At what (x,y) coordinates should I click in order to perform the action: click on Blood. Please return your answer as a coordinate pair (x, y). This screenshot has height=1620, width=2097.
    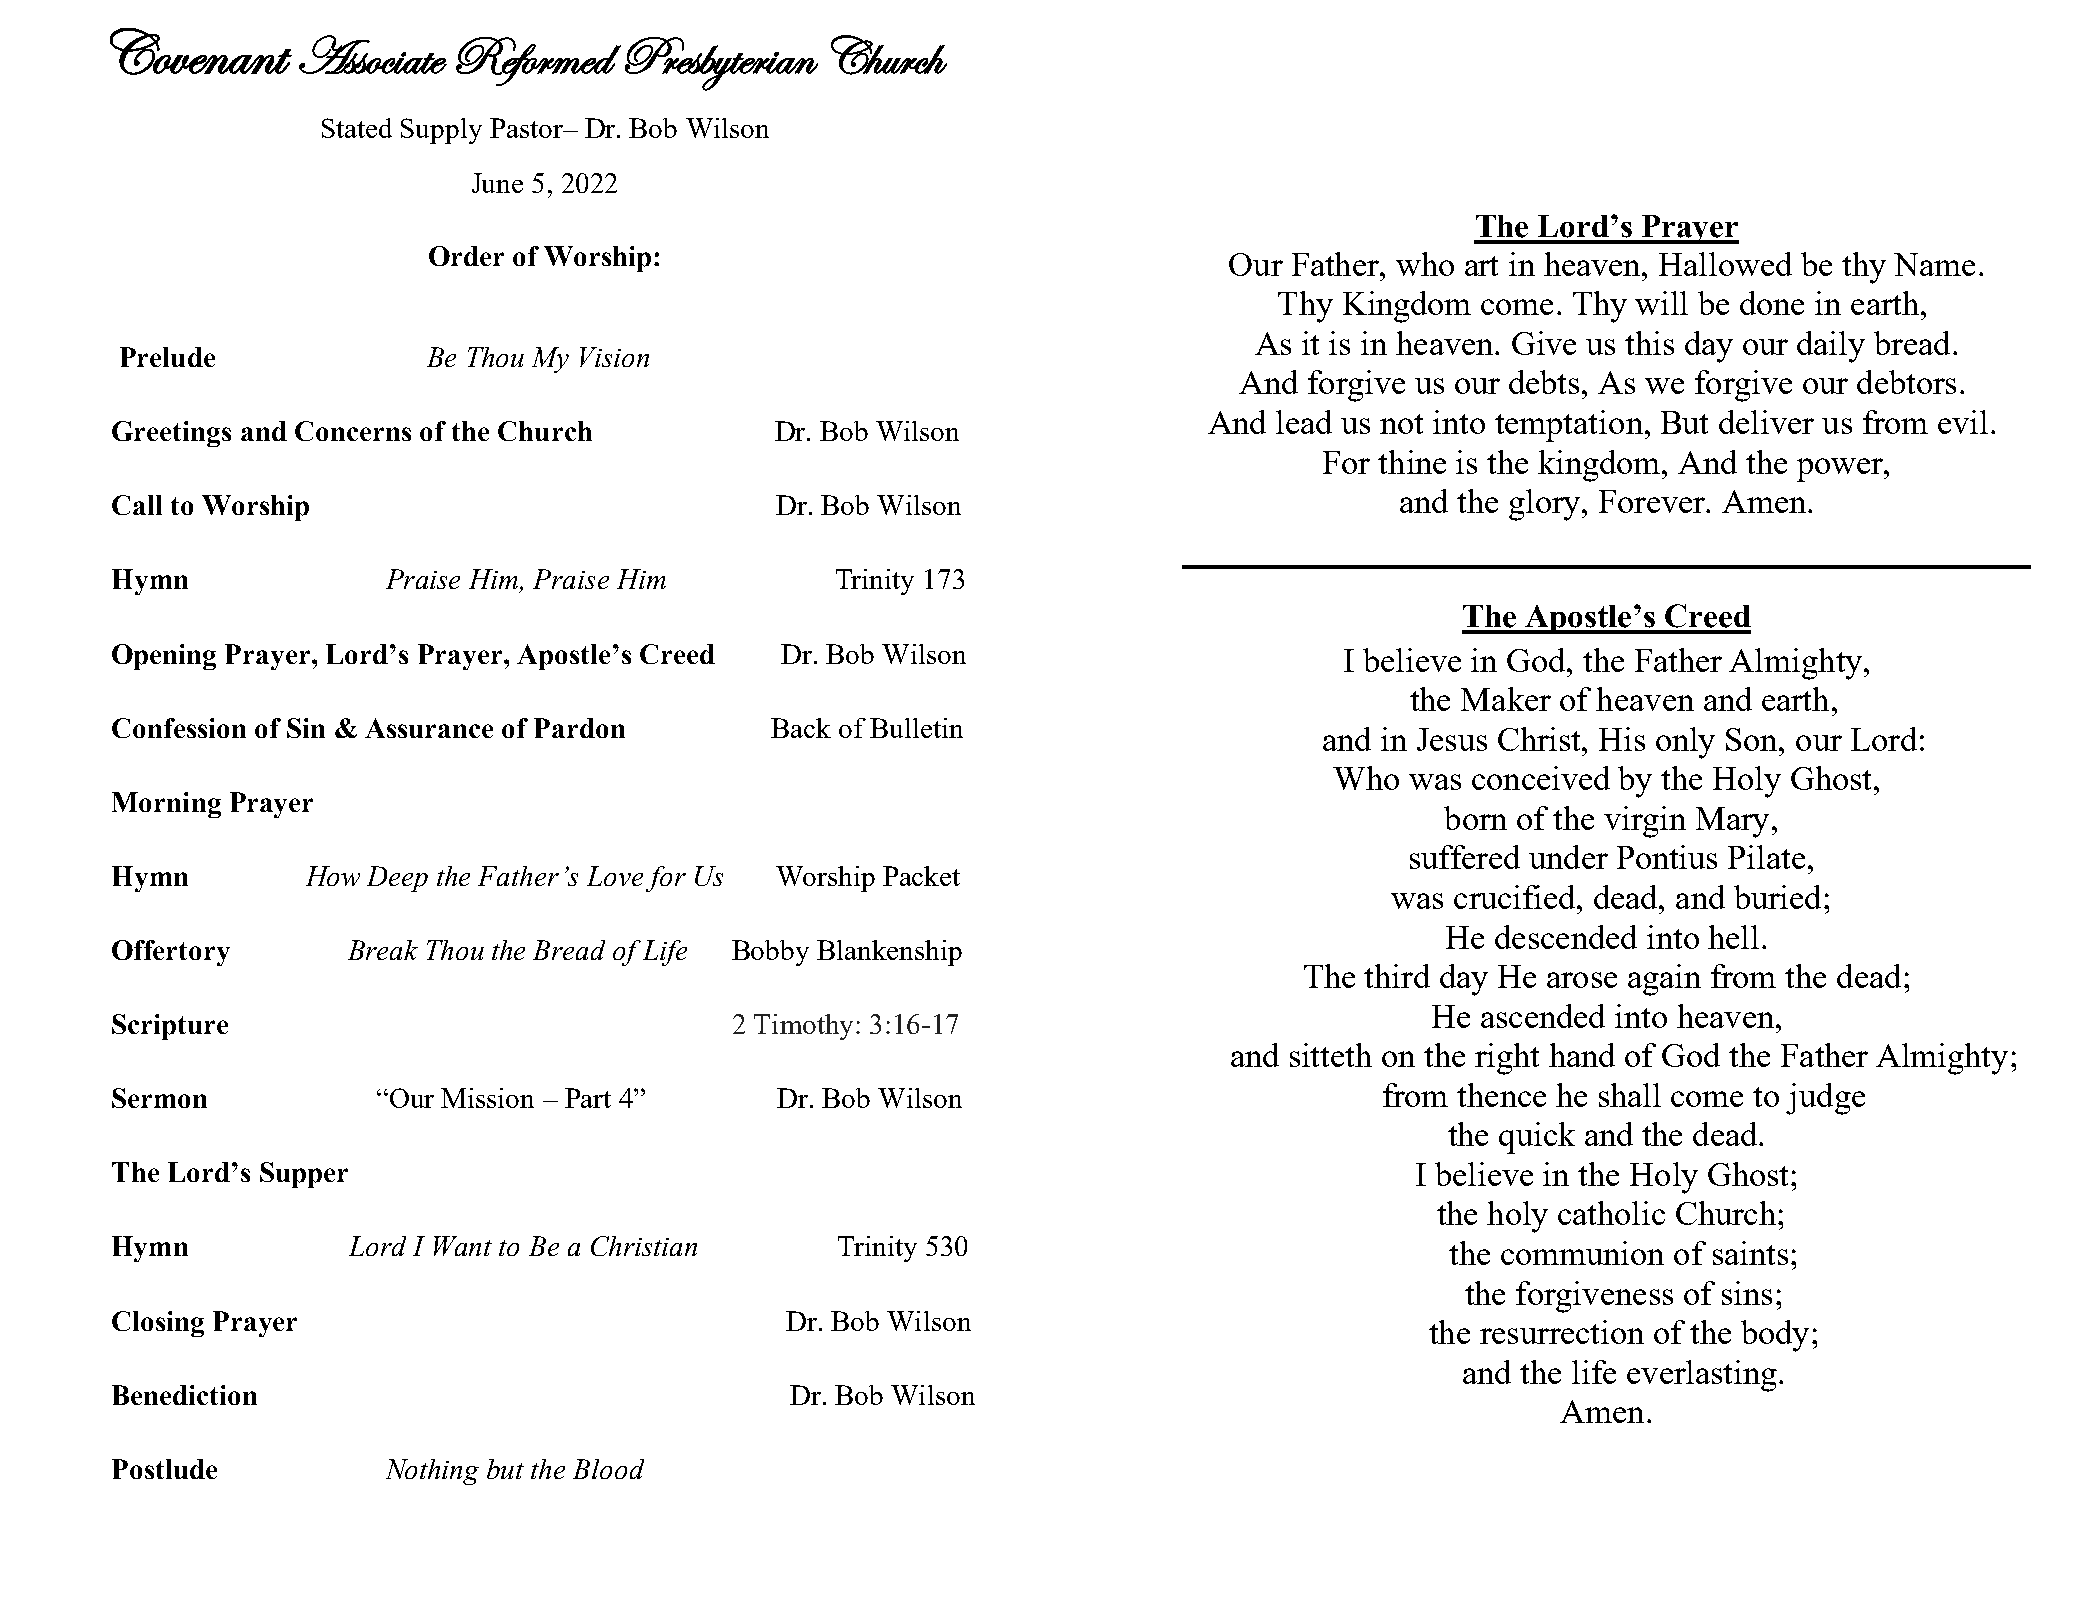
    Looking at the image, I should click on (608, 1469).
